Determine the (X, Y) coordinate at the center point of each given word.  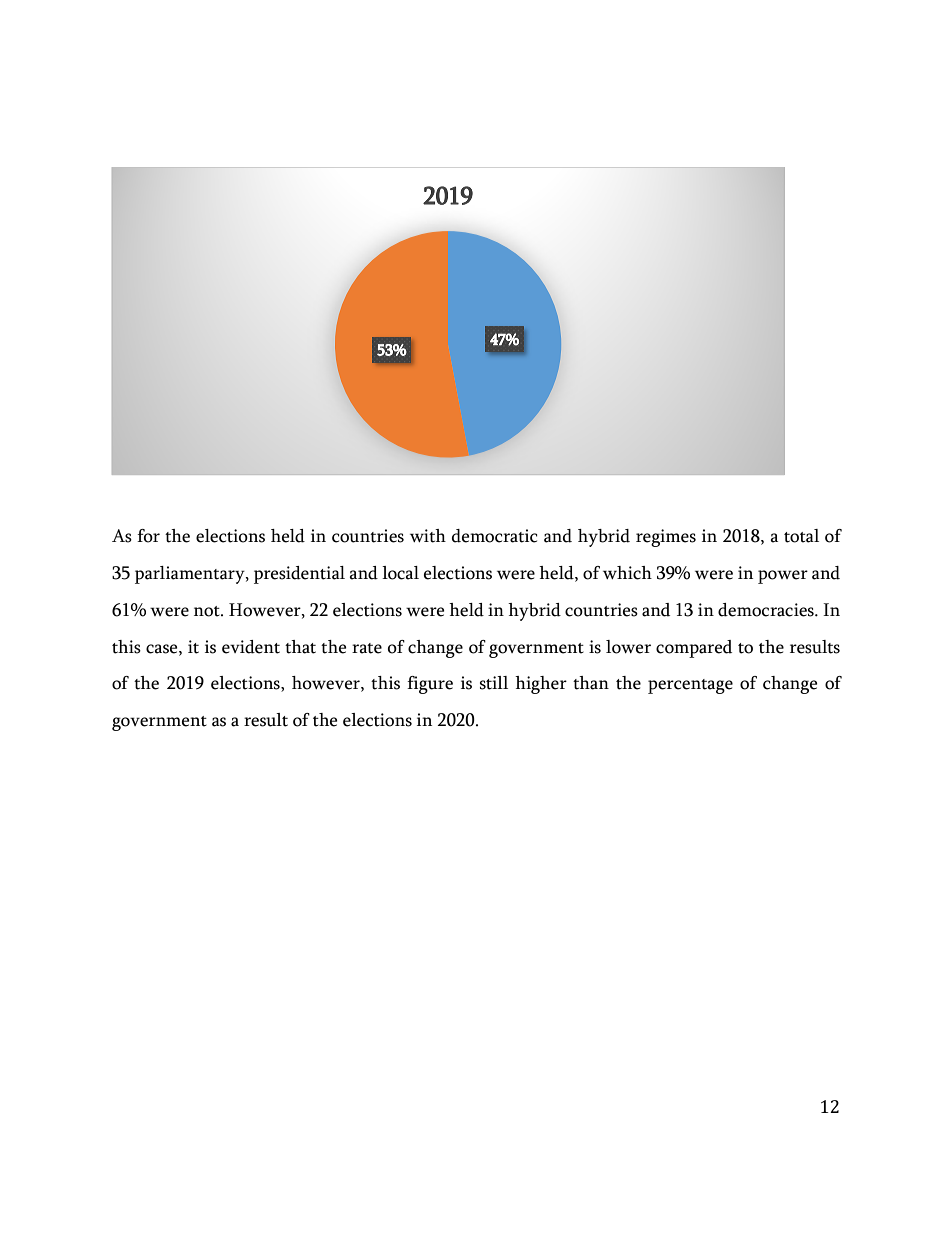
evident (251, 647)
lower (628, 647)
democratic (494, 536)
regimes (666, 538)
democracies (767, 610)
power (783, 577)
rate (367, 648)
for (148, 536)
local (400, 573)
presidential (299, 575)
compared (694, 649)
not (208, 611)
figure (430, 685)
